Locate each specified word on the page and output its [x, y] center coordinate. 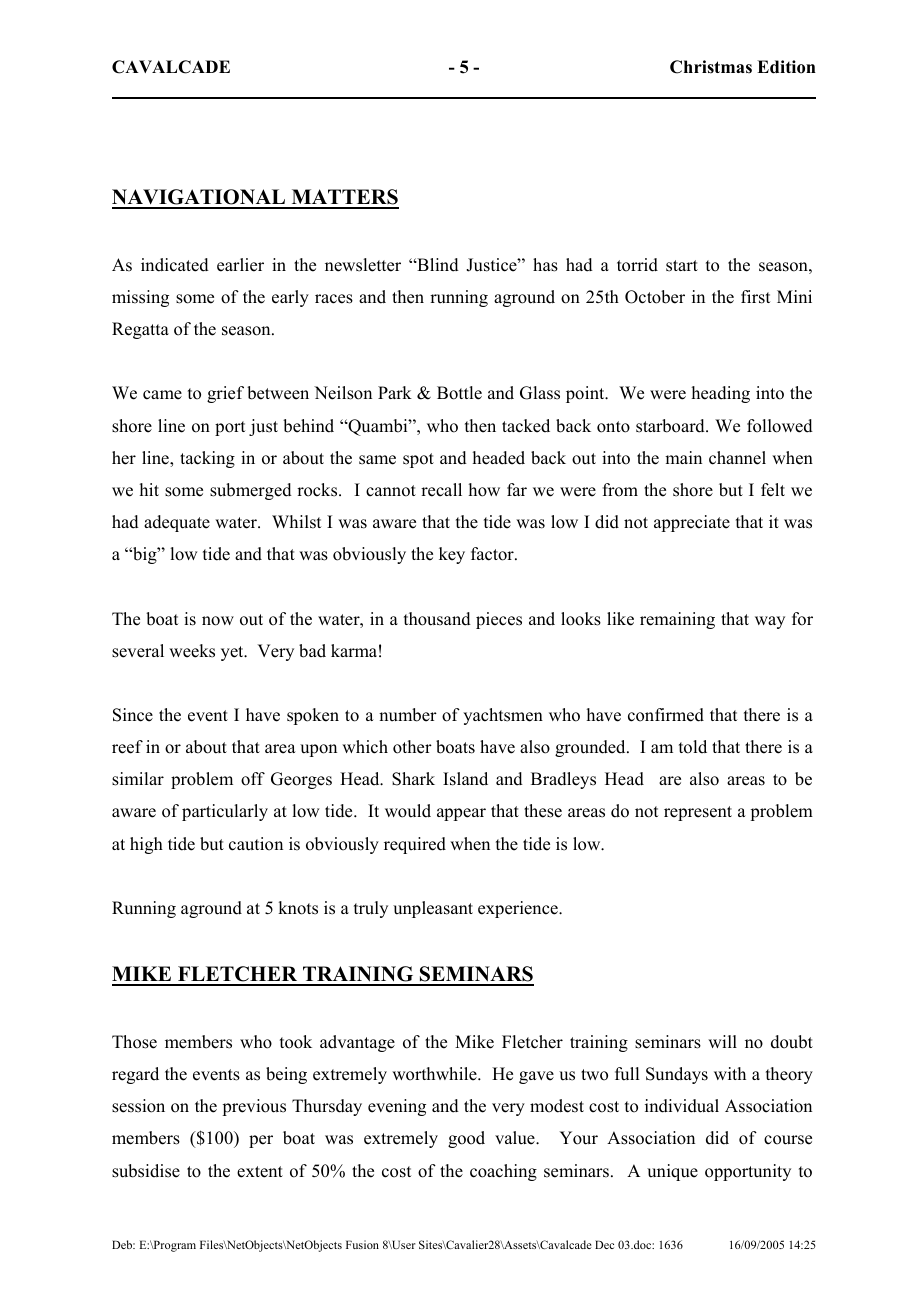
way [770, 622]
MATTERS [344, 198]
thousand [437, 619]
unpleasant [433, 909]
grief [225, 394]
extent [260, 1172]
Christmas [711, 67]
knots [298, 908]
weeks [192, 651]
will [722, 1041]
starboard [671, 426]
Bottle [459, 393]
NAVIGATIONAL [199, 198]
